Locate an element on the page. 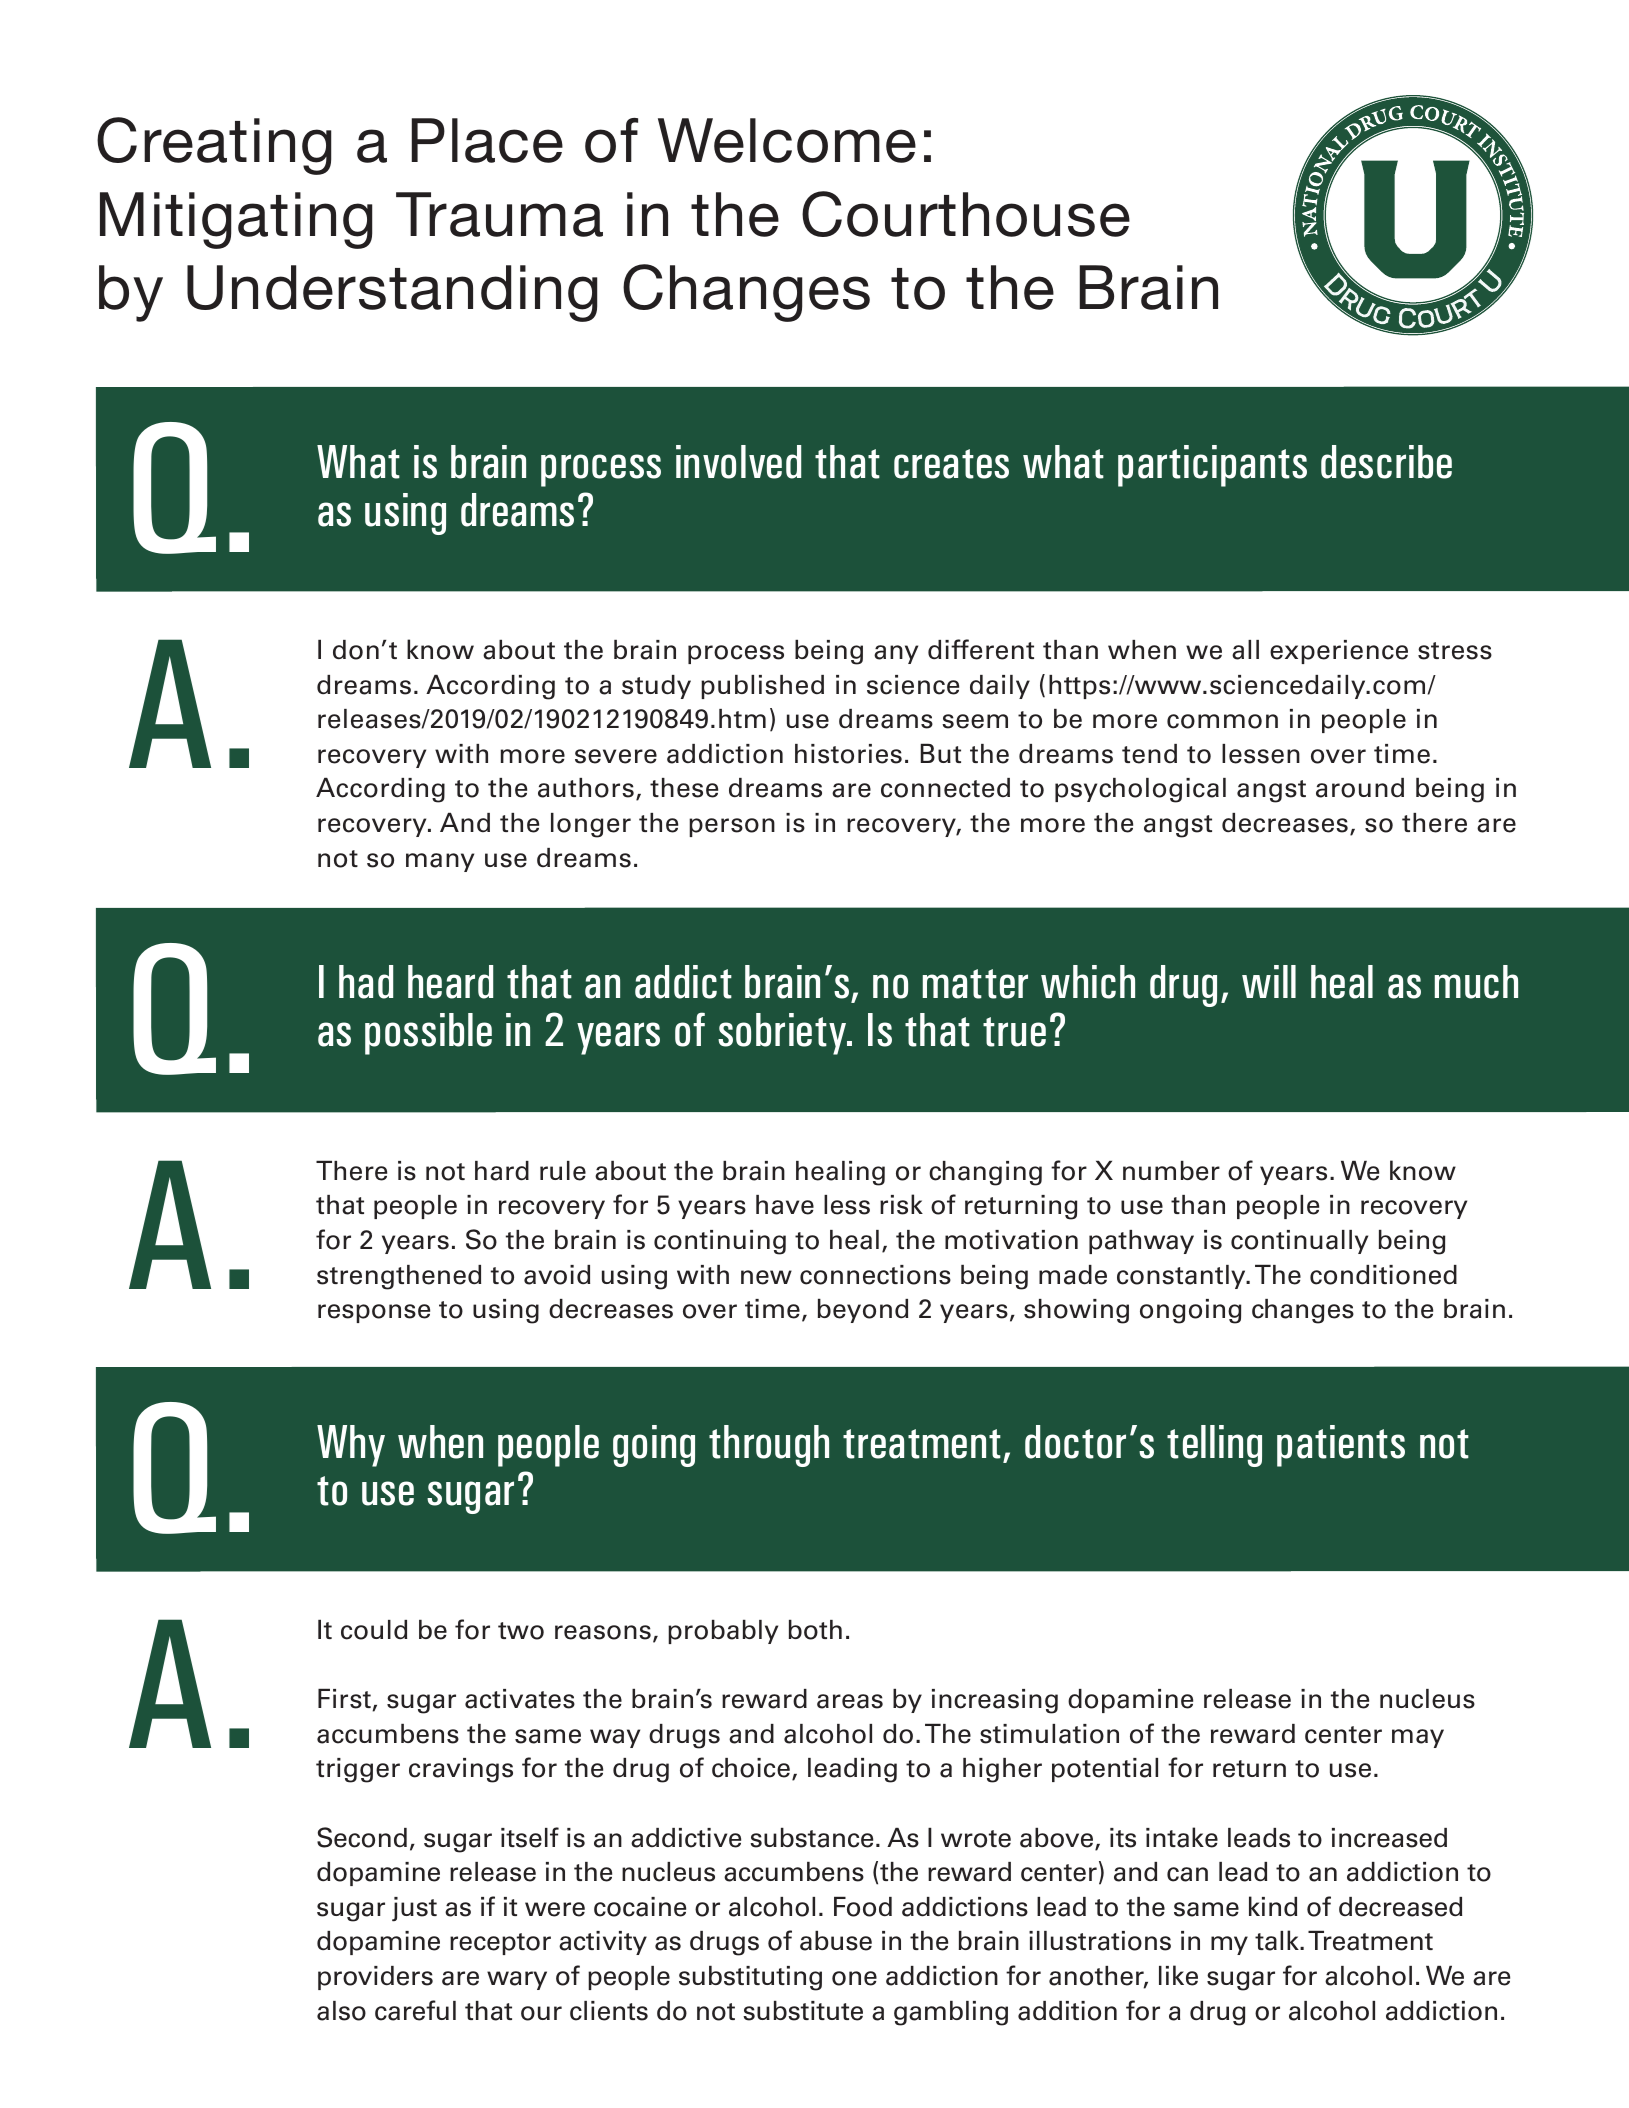  providers is located at coordinates (375, 1978).
